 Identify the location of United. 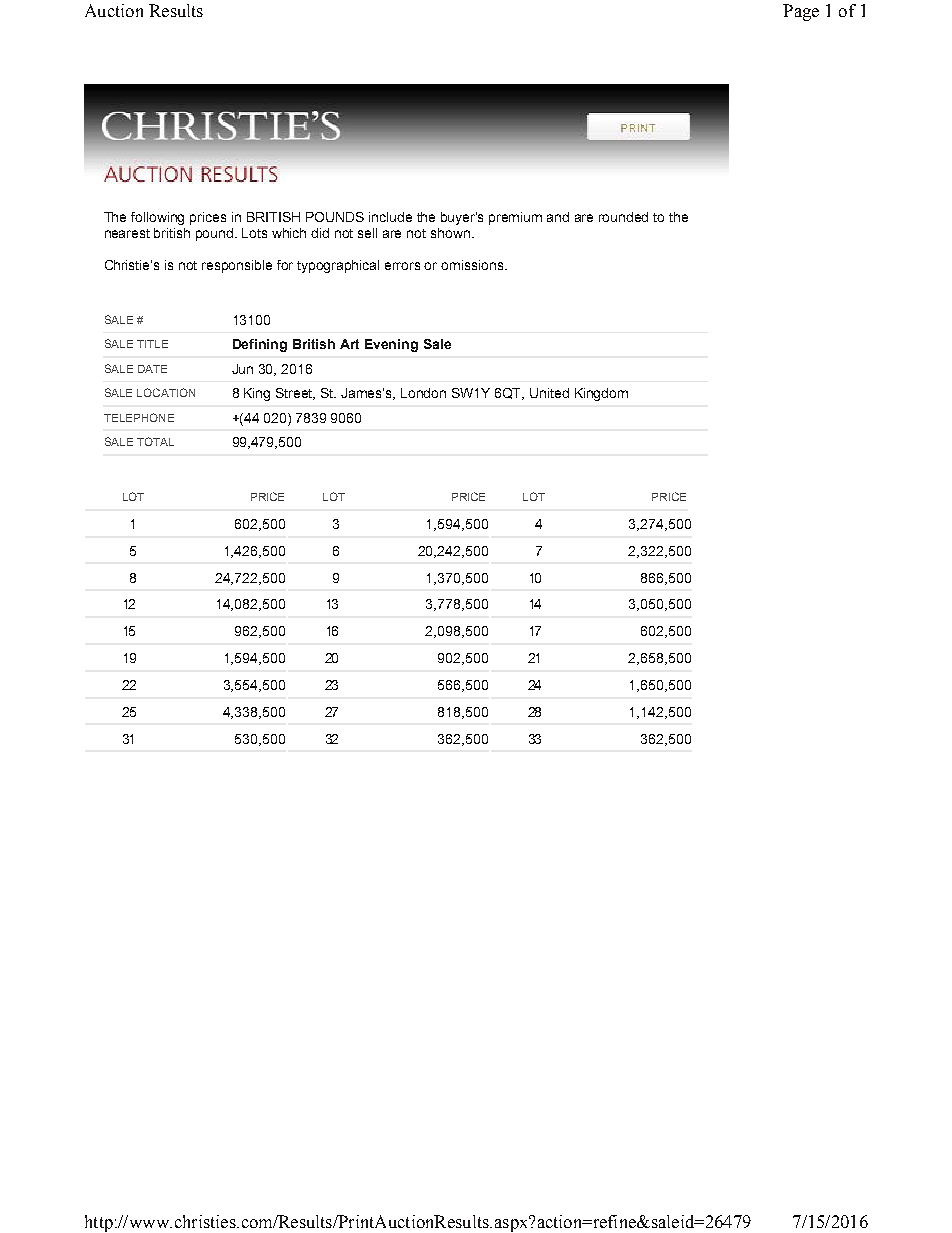
(549, 393).
